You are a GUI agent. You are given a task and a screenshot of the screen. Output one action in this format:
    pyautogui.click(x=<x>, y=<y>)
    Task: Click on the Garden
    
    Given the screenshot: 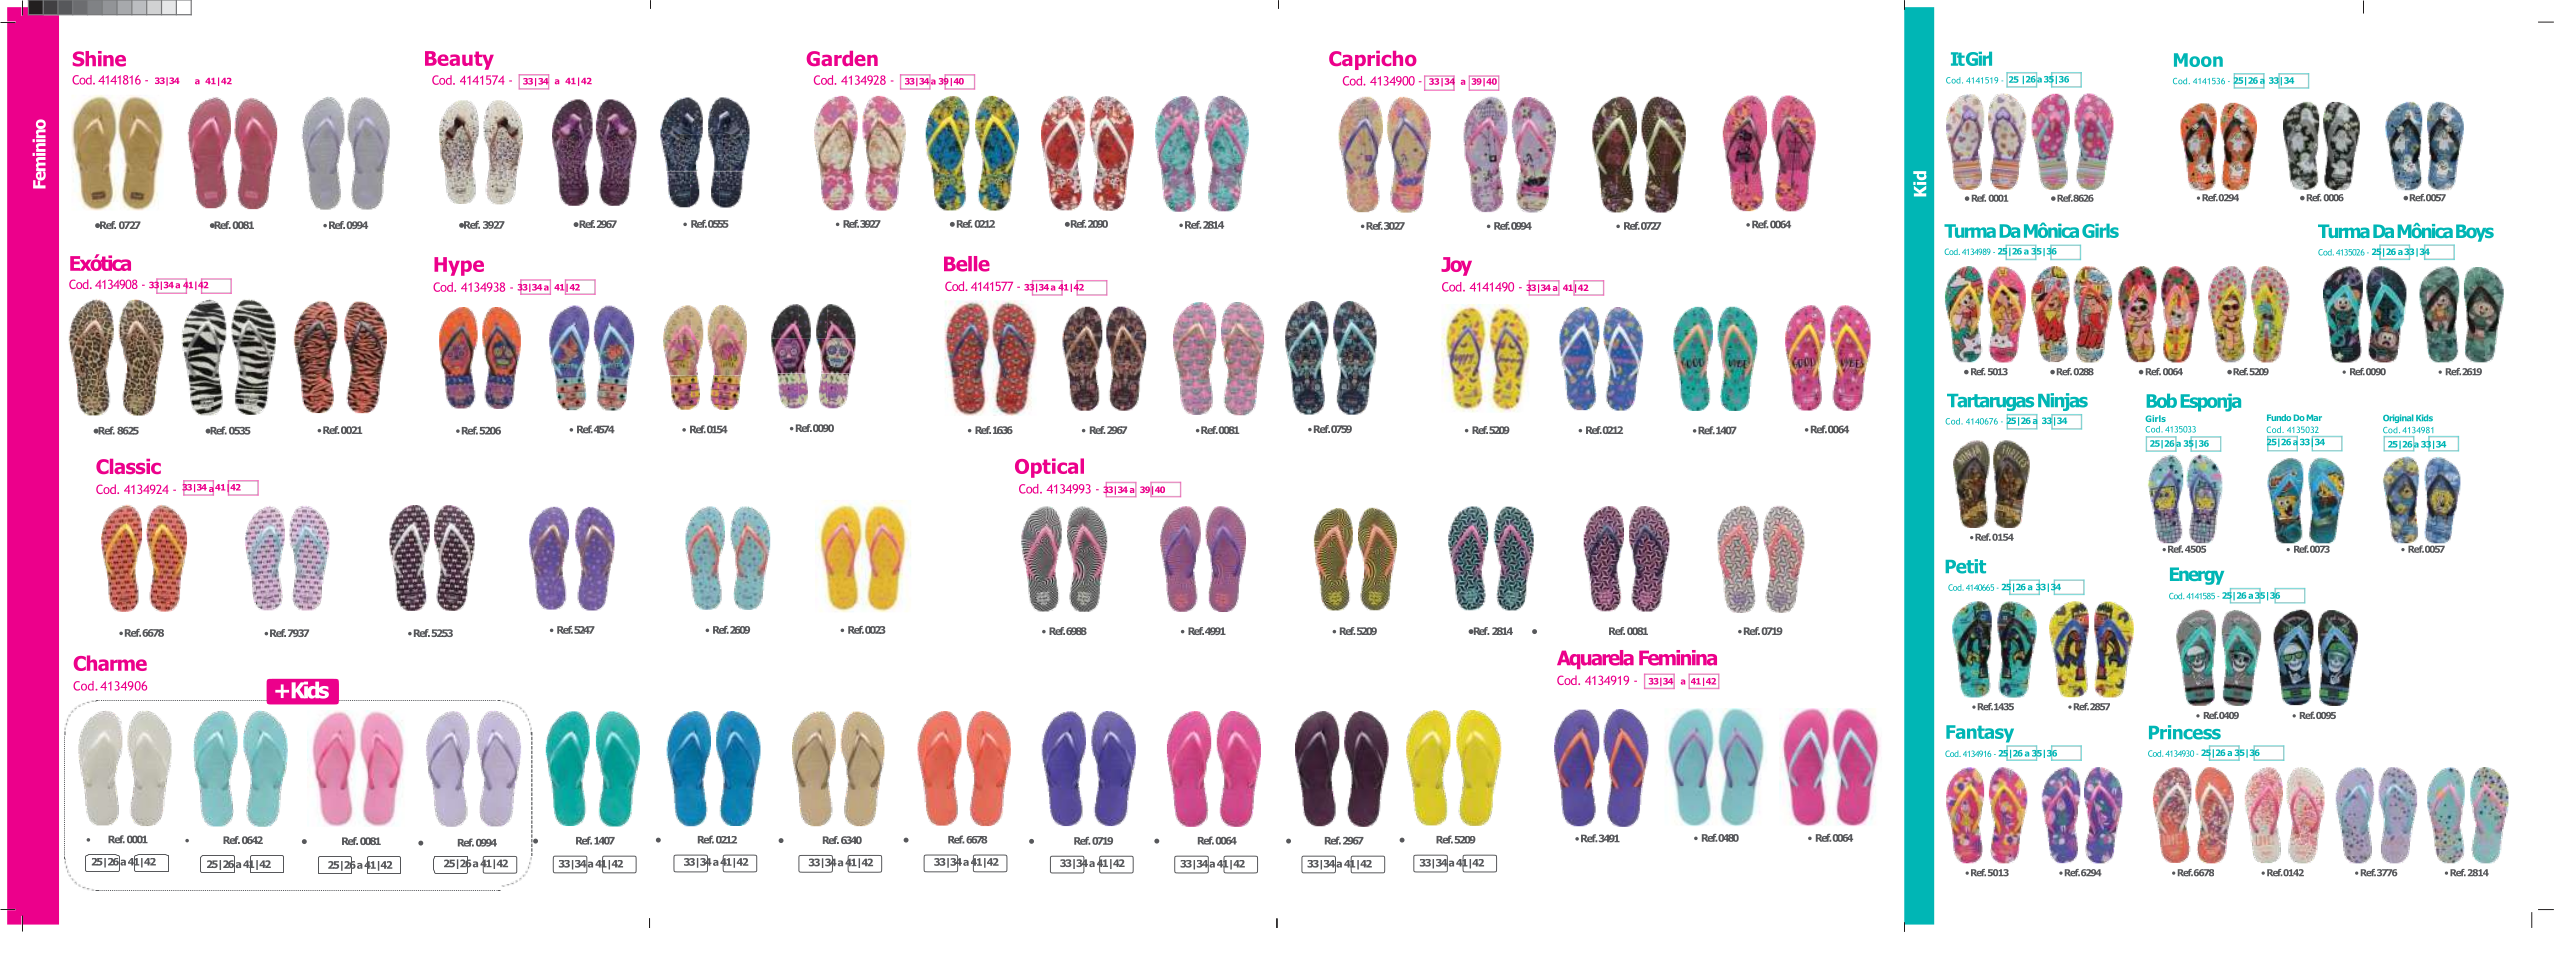 What is the action you would take?
    pyautogui.click(x=842, y=58)
